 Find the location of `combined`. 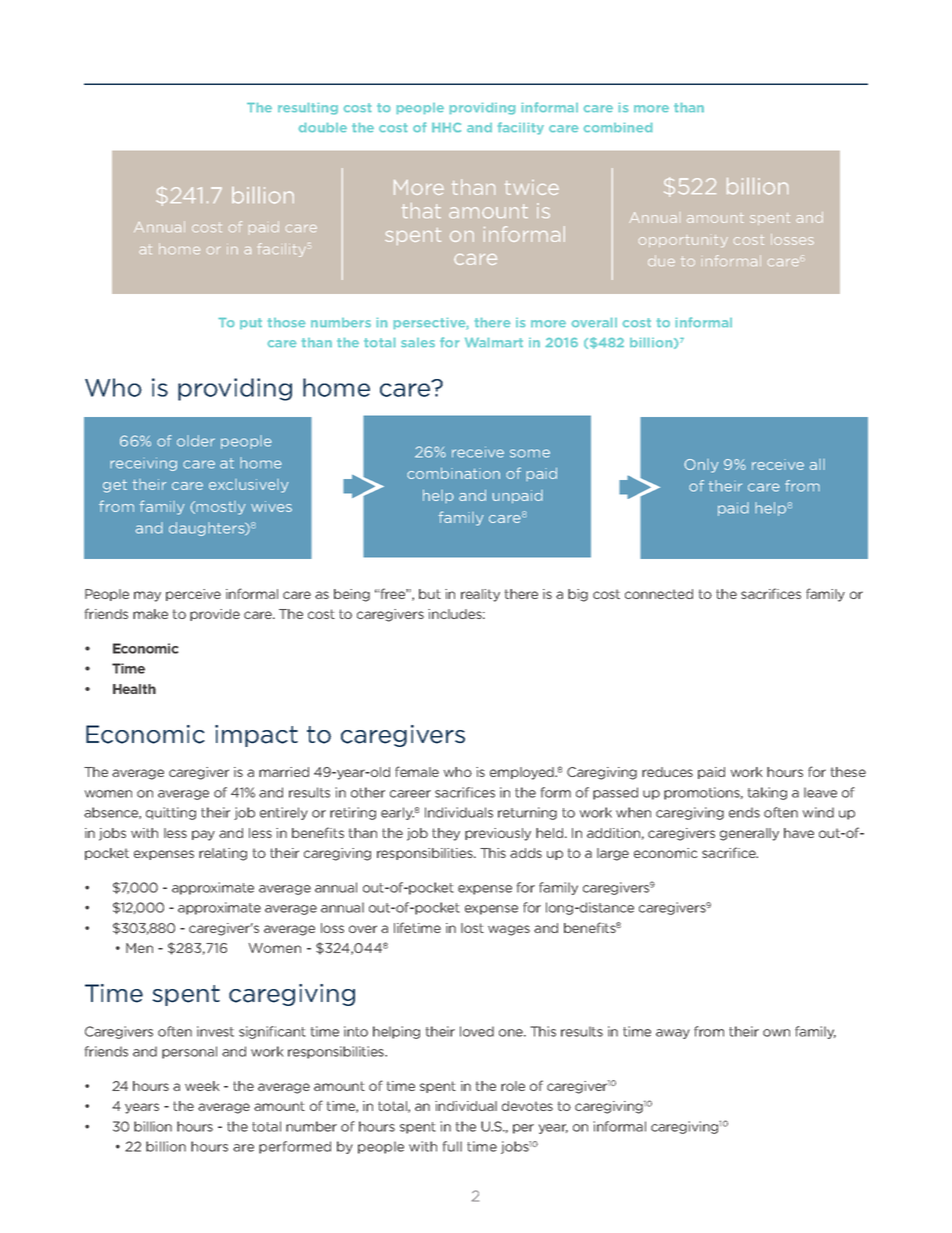

combined is located at coordinates (618, 127).
